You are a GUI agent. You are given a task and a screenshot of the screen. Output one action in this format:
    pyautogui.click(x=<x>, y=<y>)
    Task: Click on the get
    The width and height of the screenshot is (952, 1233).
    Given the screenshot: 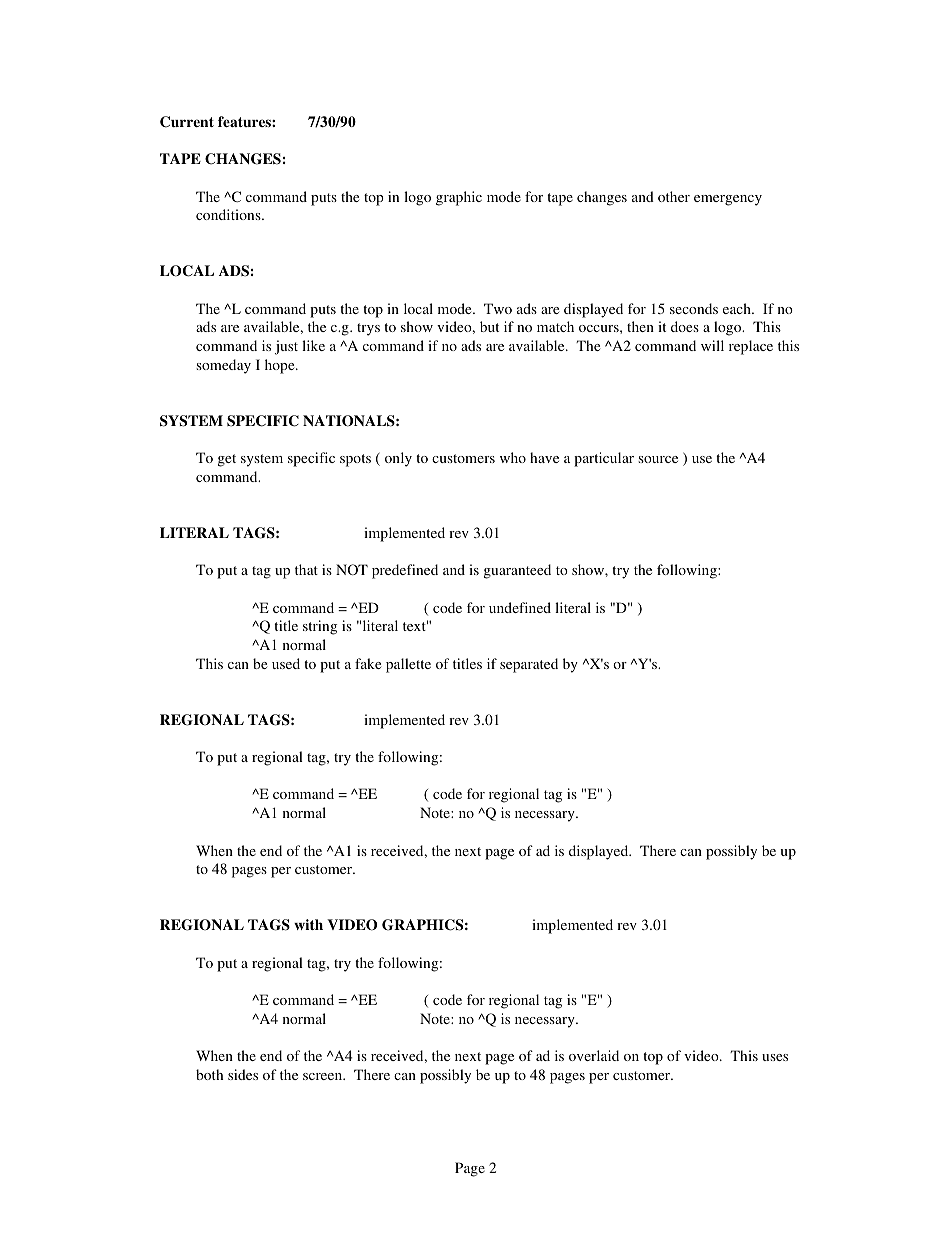 What is the action you would take?
    pyautogui.click(x=227, y=460)
